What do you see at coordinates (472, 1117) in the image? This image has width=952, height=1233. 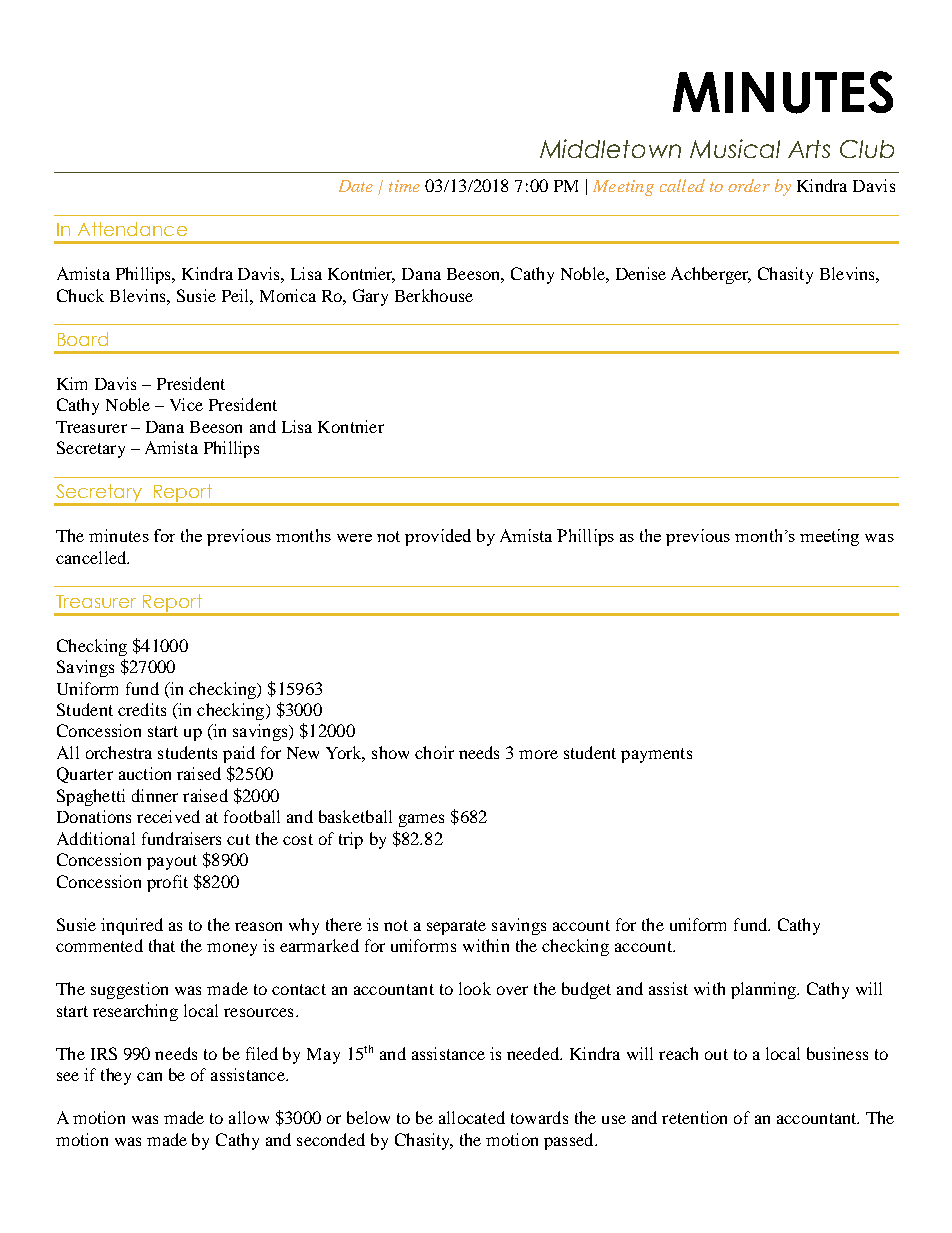 I see `allocated` at bounding box center [472, 1117].
